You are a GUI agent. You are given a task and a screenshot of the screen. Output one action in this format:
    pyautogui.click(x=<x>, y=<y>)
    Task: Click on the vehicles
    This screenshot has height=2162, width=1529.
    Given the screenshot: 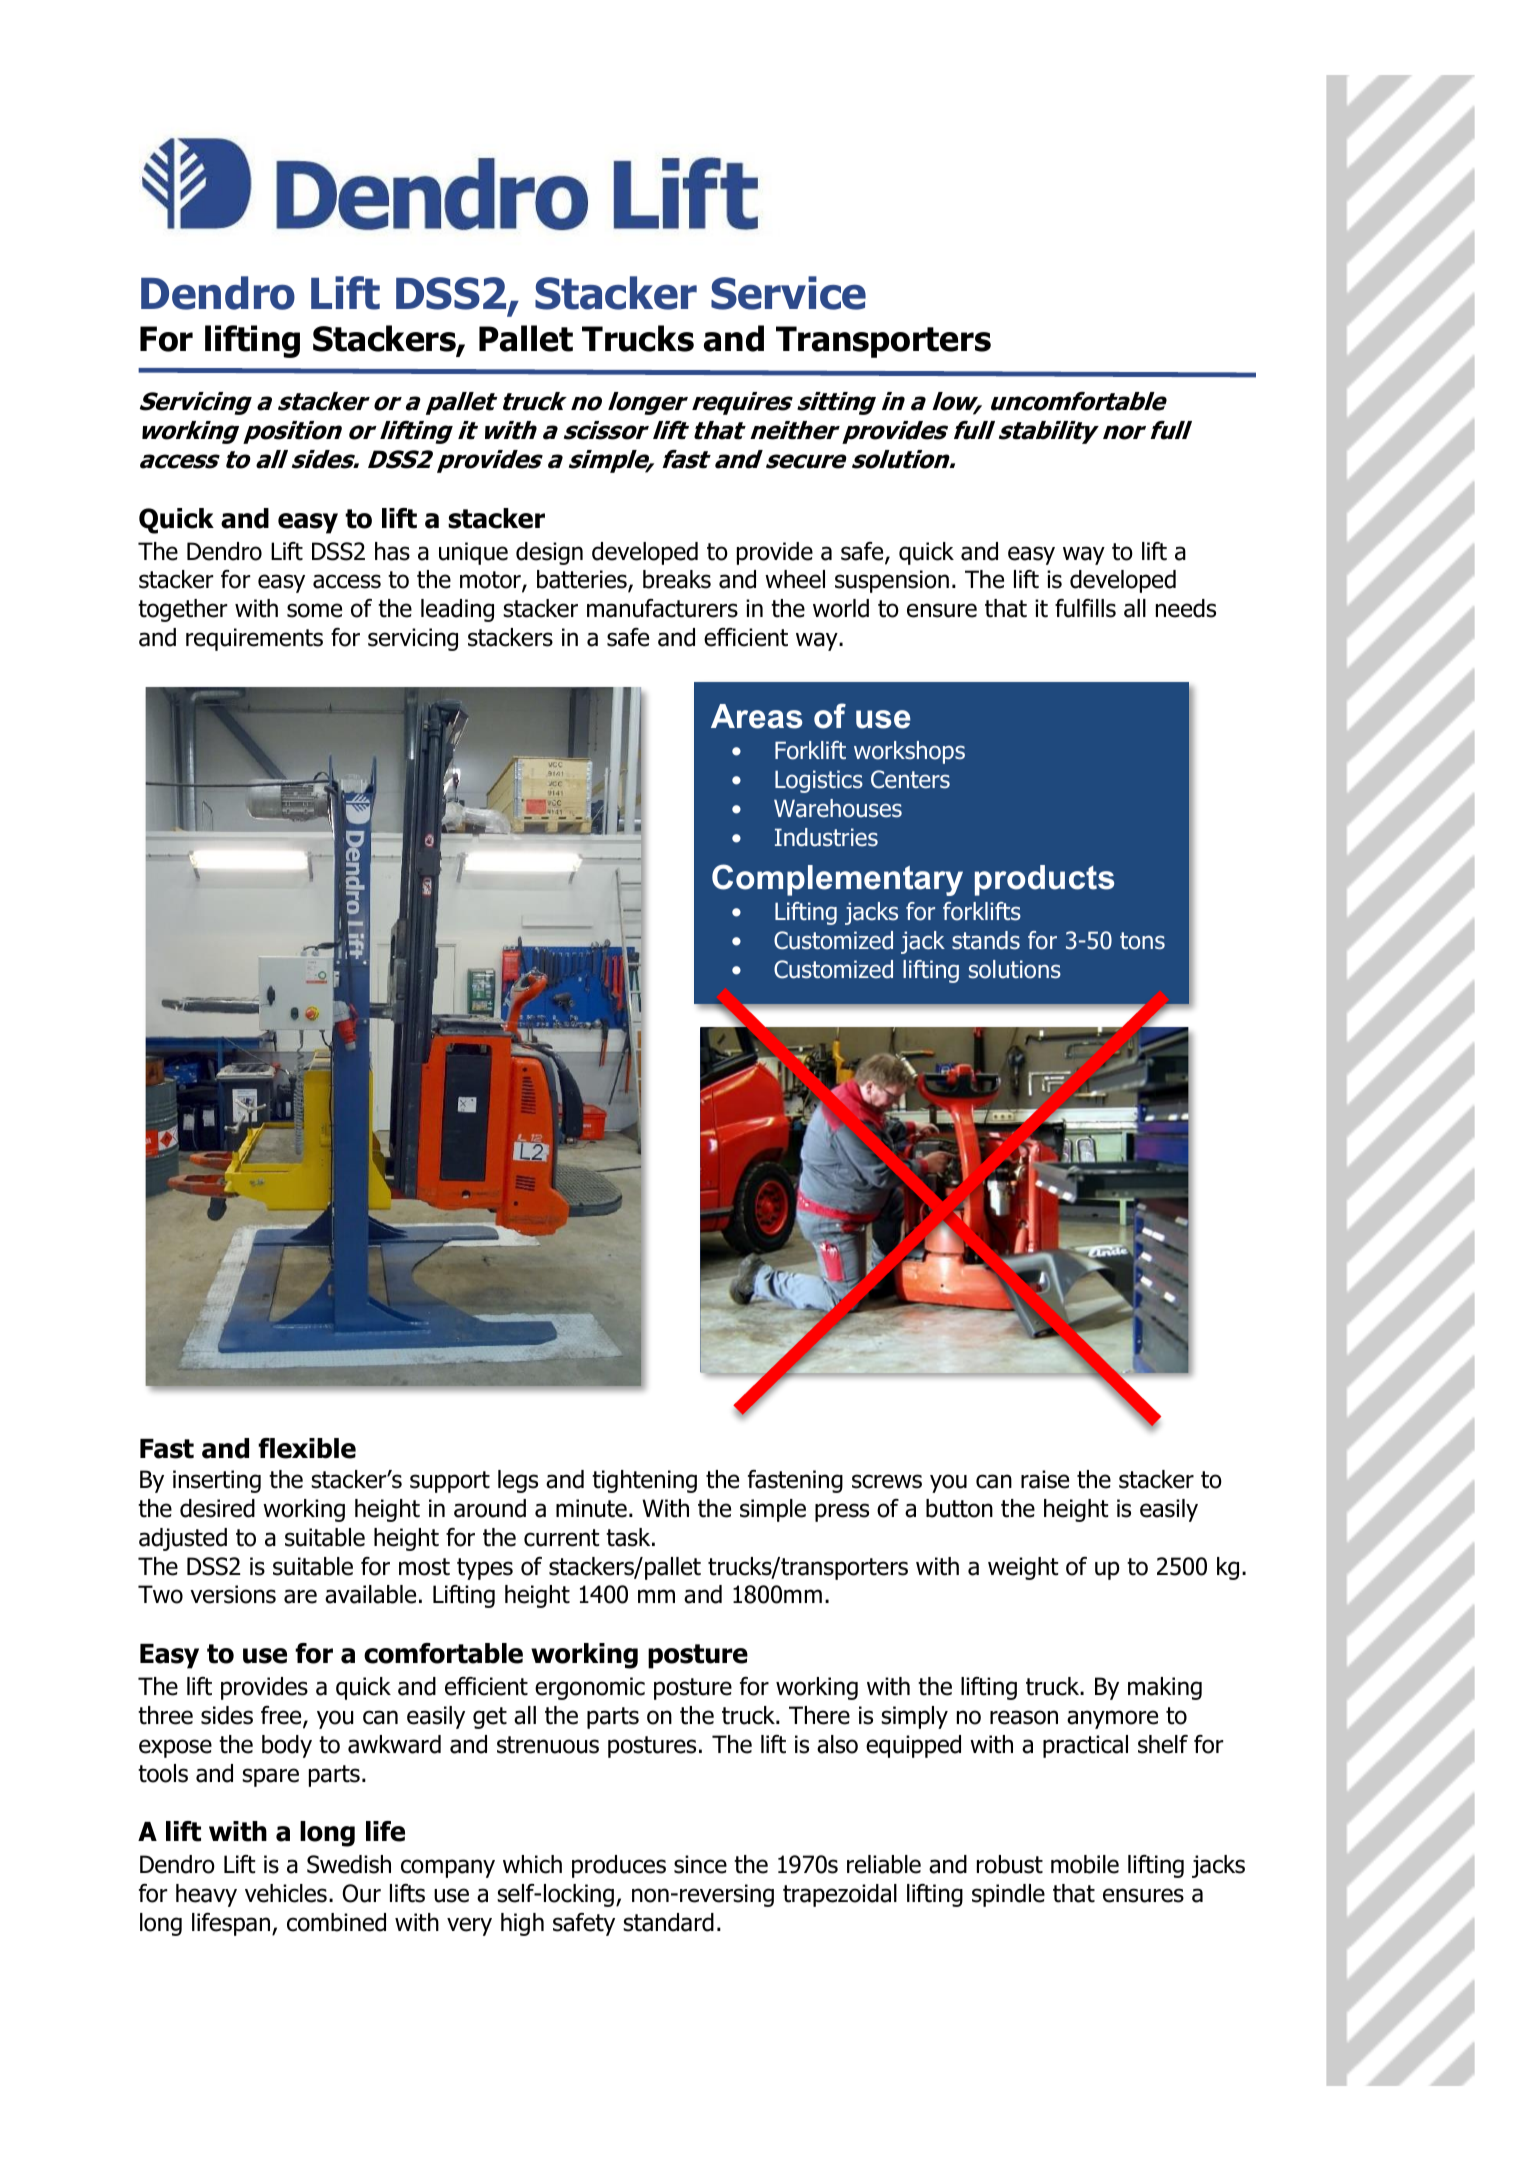 What is the action you would take?
    pyautogui.click(x=286, y=1893)
